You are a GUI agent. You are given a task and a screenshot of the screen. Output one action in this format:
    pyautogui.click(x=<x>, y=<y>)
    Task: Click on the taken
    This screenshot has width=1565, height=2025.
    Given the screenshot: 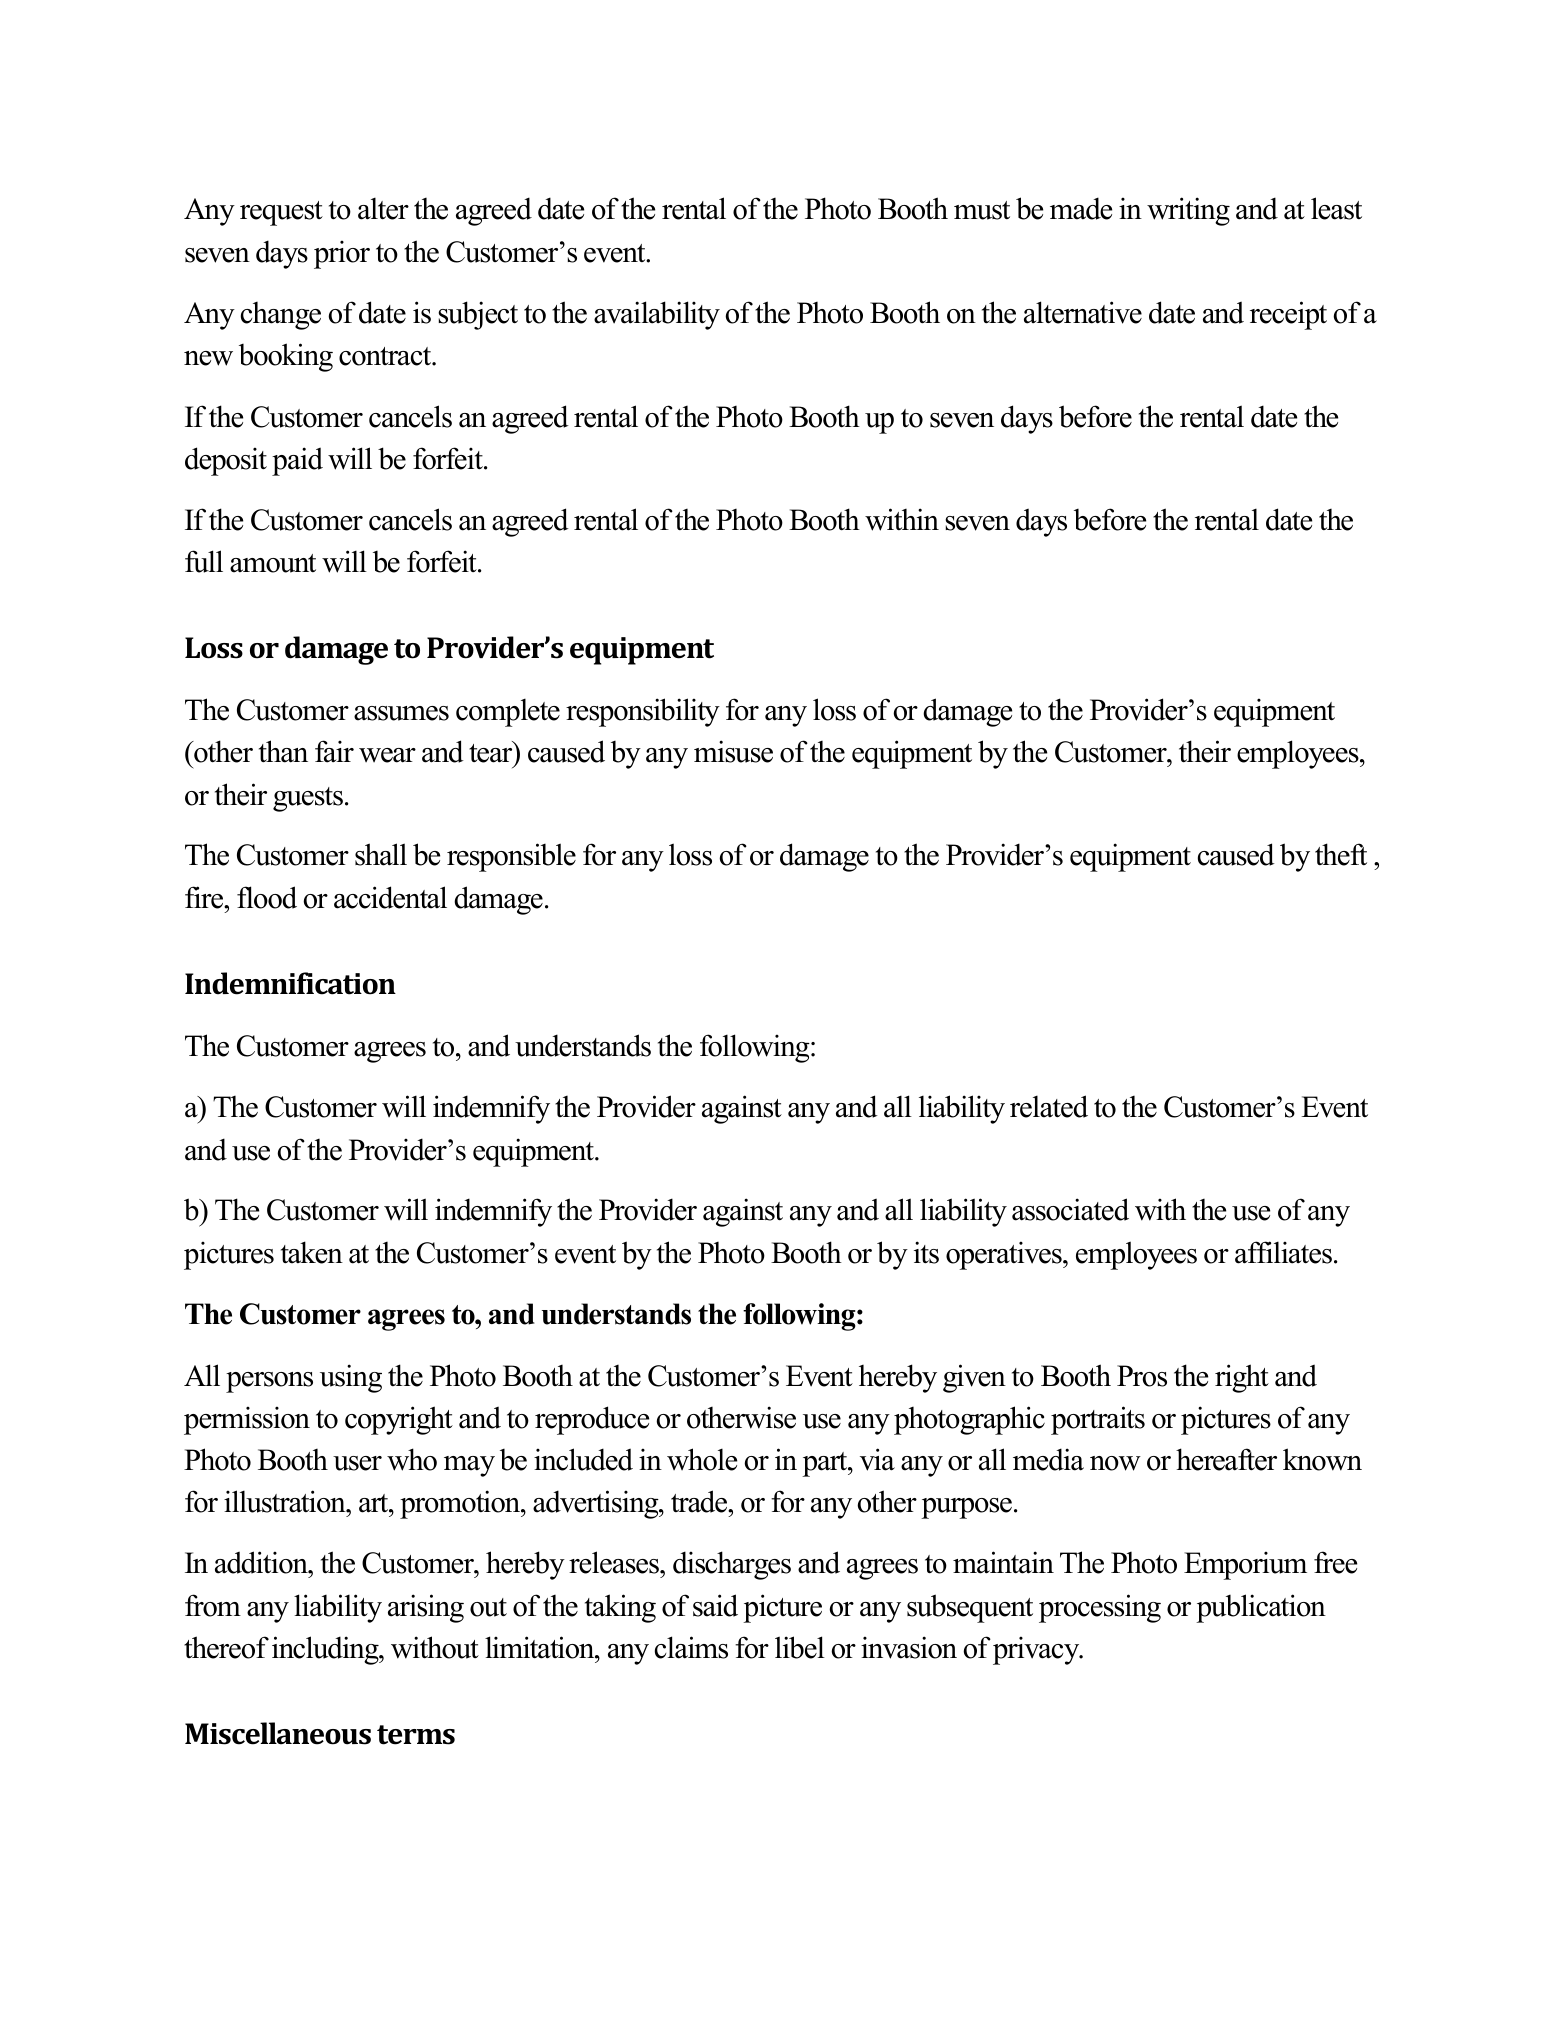 What is the action you would take?
    pyautogui.click(x=312, y=1252)
